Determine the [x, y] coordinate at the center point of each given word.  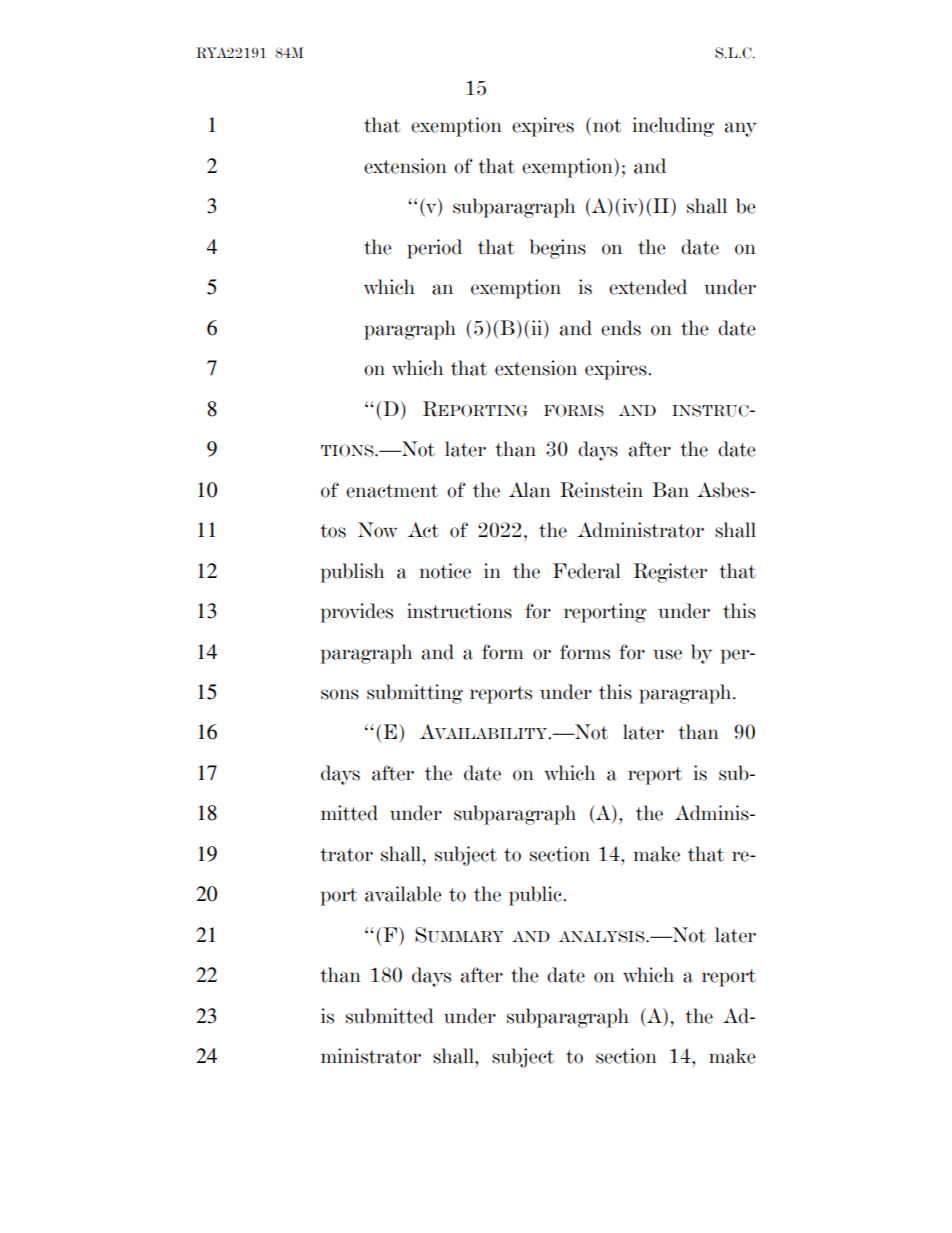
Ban [670, 490]
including [673, 127]
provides [357, 613]
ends [621, 328]
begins [558, 249]
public [536, 896]
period [434, 249]
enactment [392, 491]
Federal [586, 571]
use [667, 654]
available [403, 894]
